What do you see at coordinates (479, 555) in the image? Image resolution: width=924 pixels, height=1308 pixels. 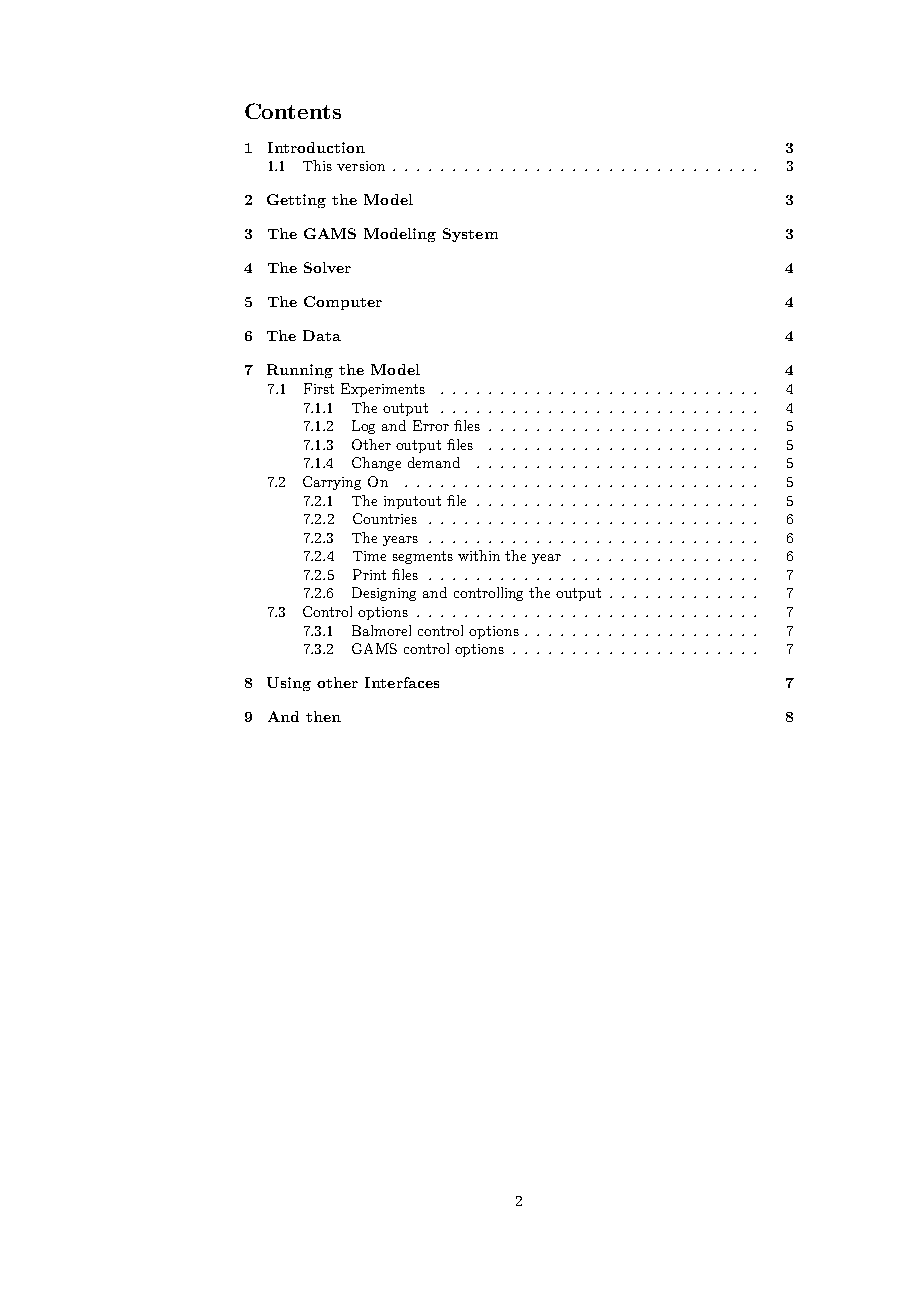 I see `within` at bounding box center [479, 555].
